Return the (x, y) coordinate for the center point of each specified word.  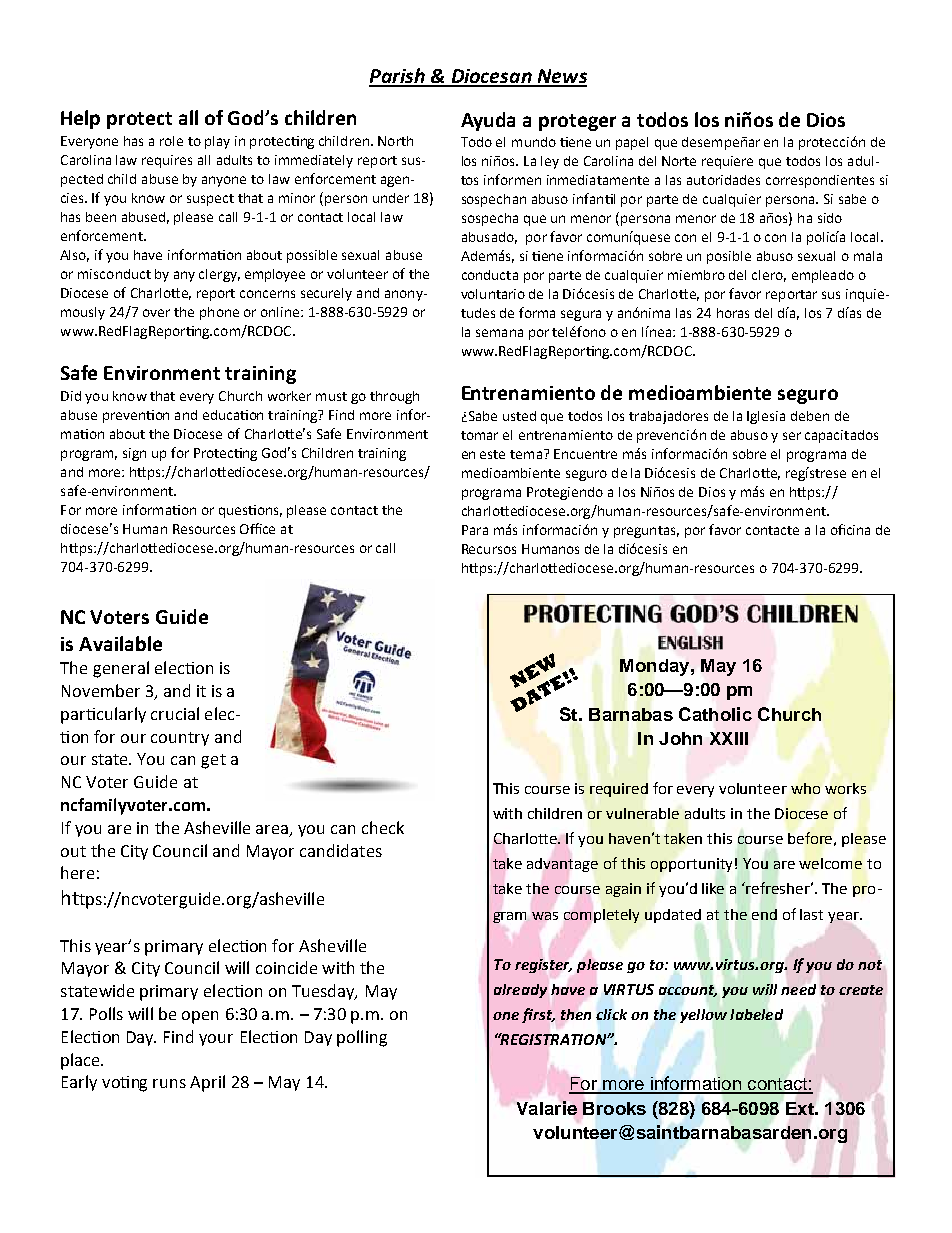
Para (475, 530)
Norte (679, 161)
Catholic (715, 714)
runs (169, 1083)
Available (120, 643)
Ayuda (488, 121)
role (171, 141)
